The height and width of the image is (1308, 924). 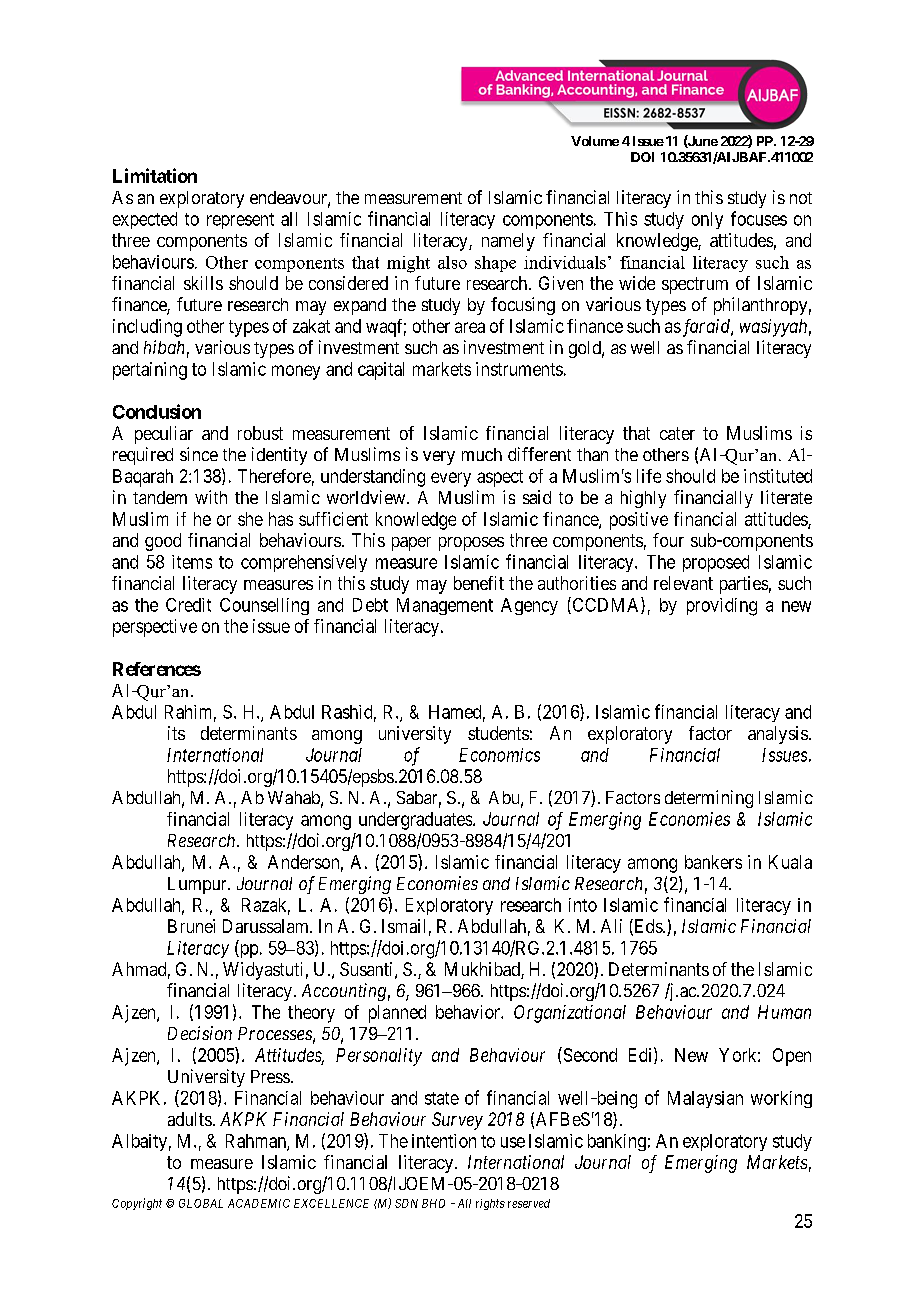 What do you see at coordinates (155, 175) in the image?
I see `Limitation` at bounding box center [155, 175].
